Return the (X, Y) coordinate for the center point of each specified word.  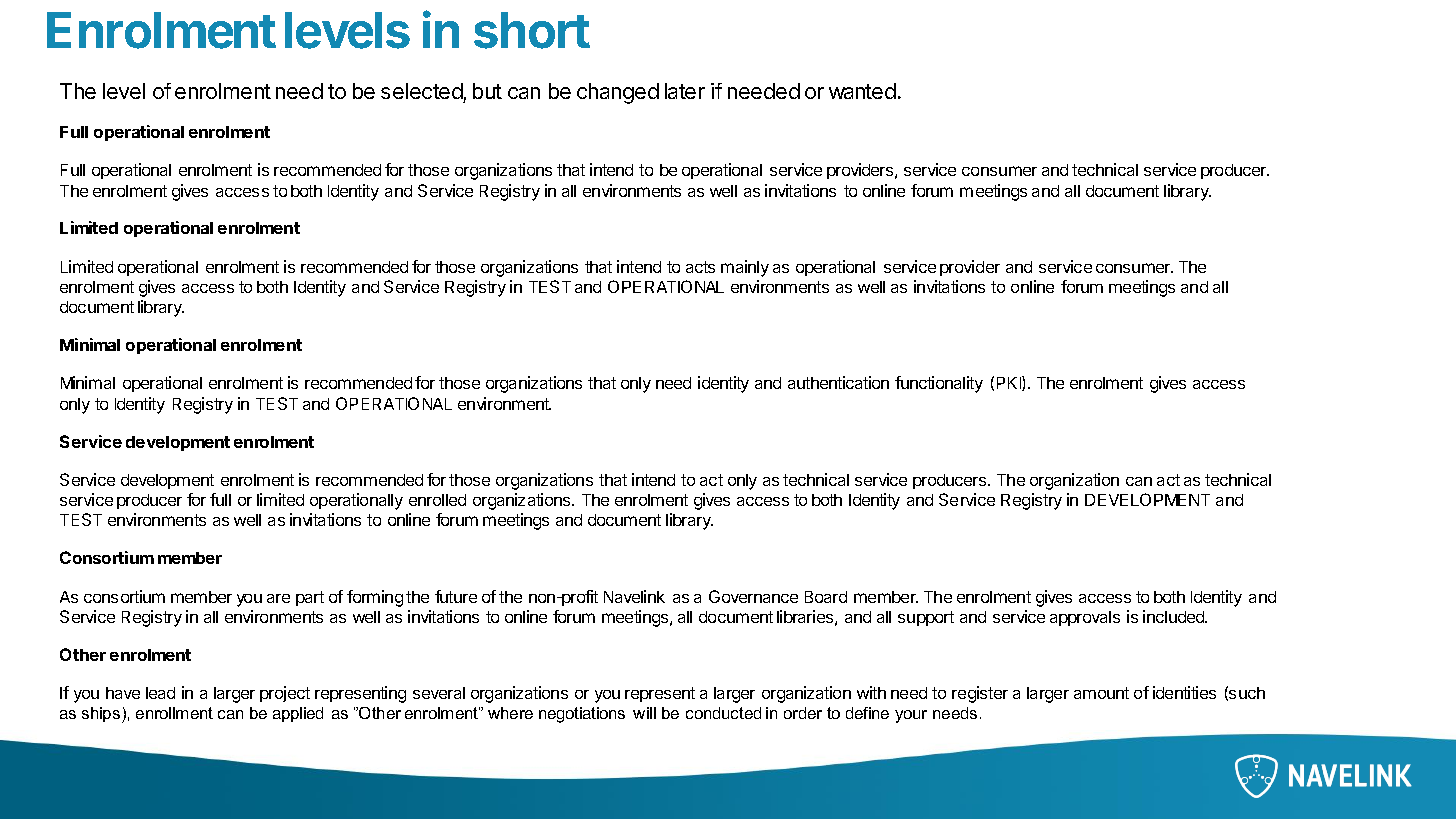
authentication (838, 382)
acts (700, 267)
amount (1101, 693)
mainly (745, 268)
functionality (939, 384)
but (487, 91)
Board (826, 597)
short (532, 30)
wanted (862, 91)
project (285, 694)
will (644, 713)
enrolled (437, 500)
